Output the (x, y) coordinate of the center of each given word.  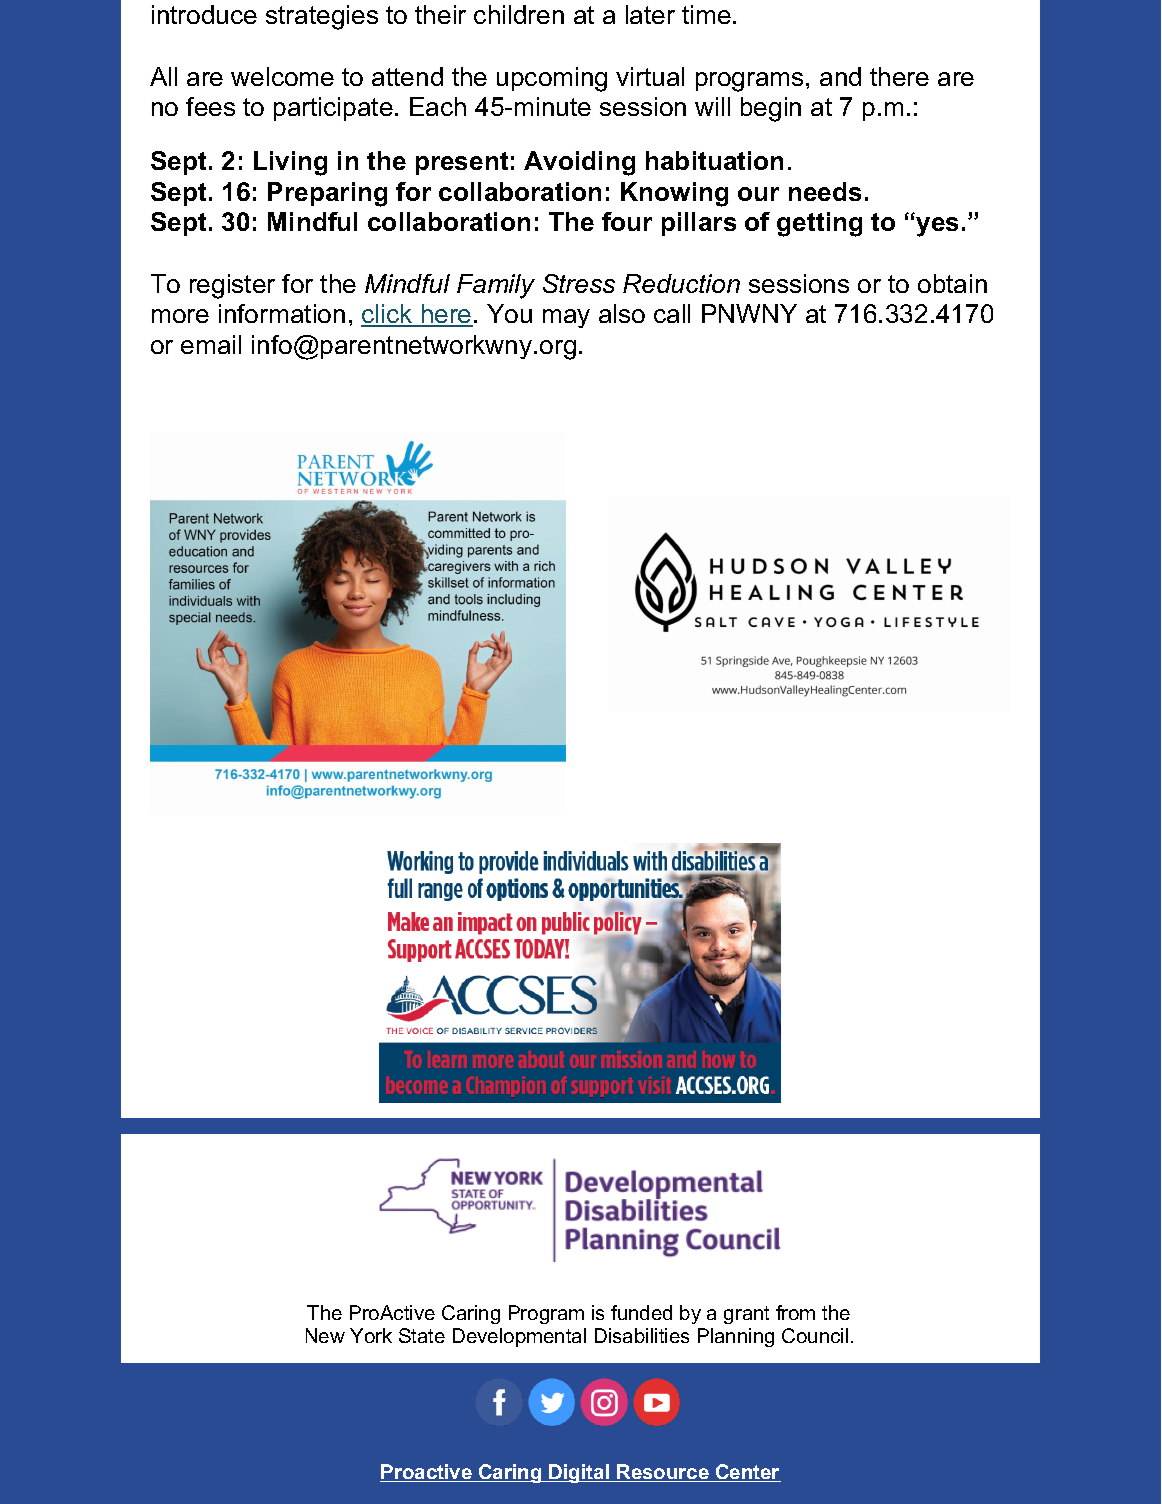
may (566, 318)
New (325, 1335)
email (211, 344)
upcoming (552, 79)
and (840, 76)
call (672, 313)
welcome (282, 76)
